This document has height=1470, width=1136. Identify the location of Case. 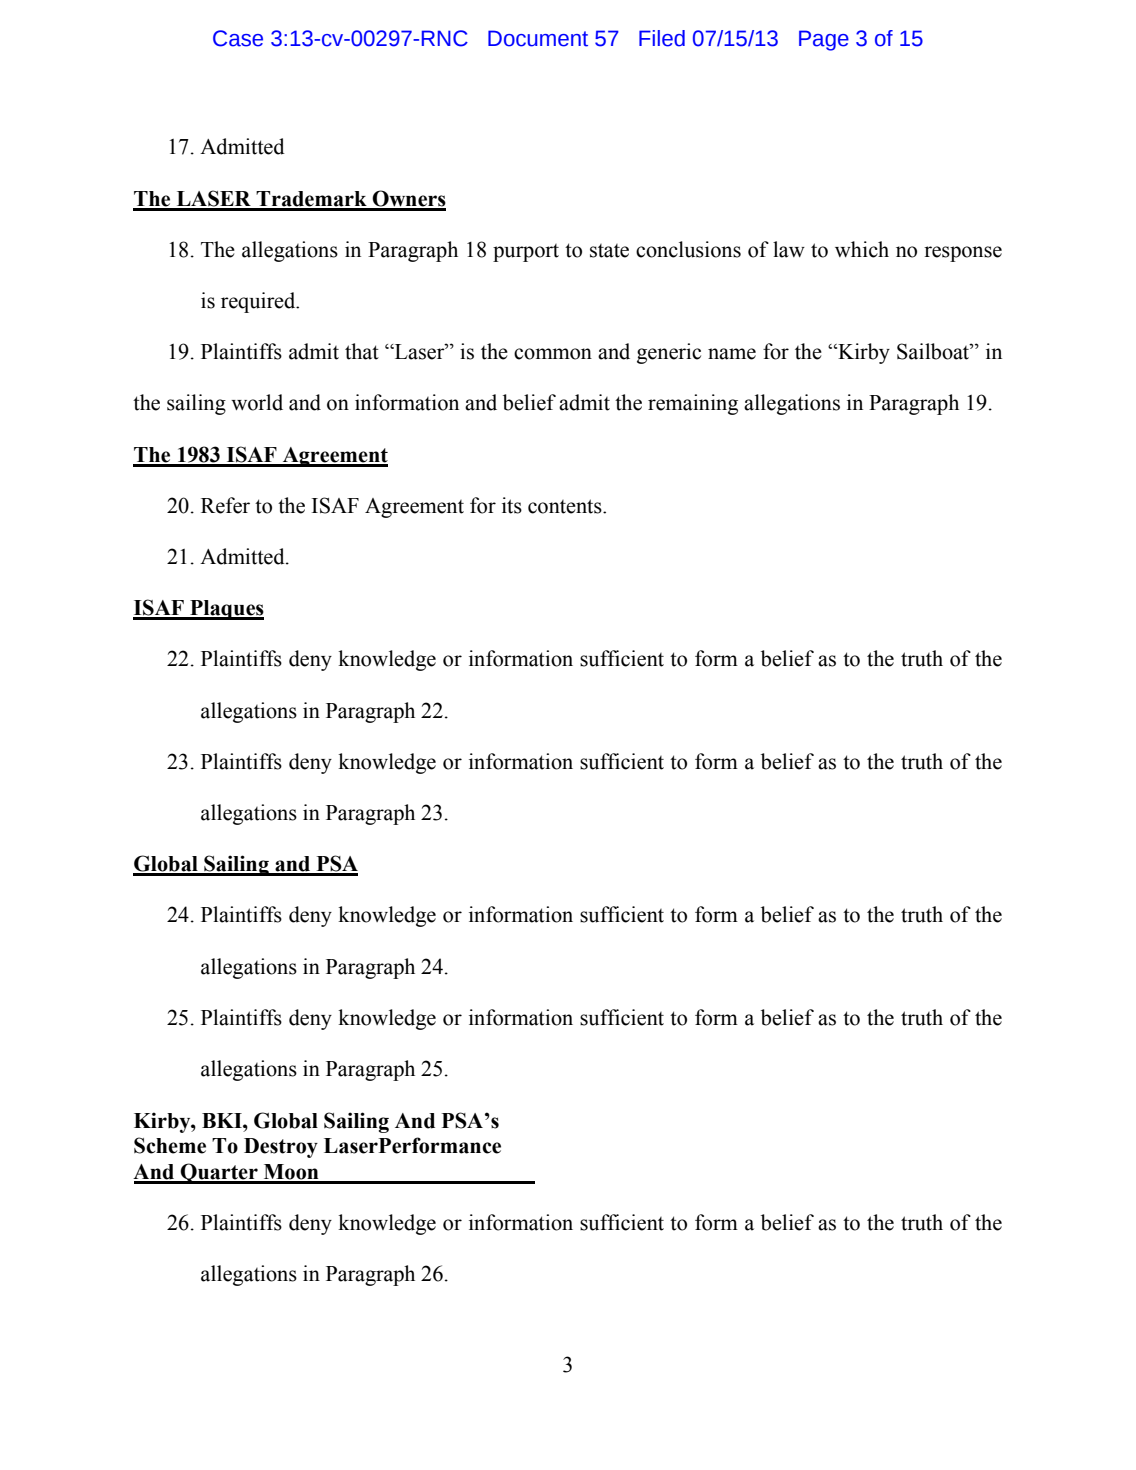
(238, 38).
